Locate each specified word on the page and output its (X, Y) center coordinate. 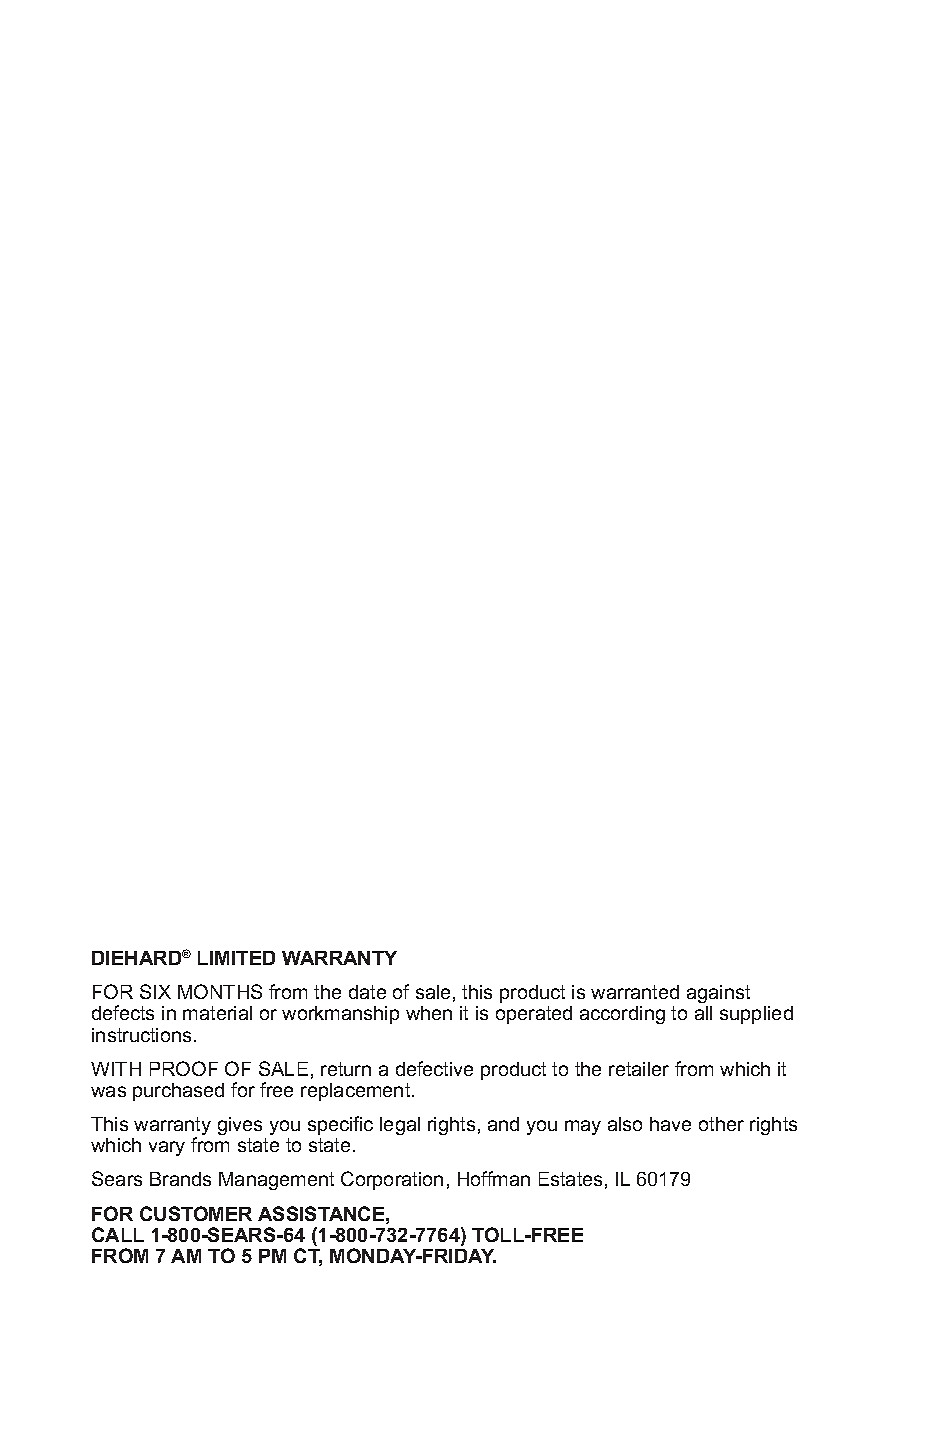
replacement (357, 1092)
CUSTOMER (196, 1213)
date (367, 992)
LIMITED (236, 958)
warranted (635, 992)
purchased (178, 1092)
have (670, 1124)
